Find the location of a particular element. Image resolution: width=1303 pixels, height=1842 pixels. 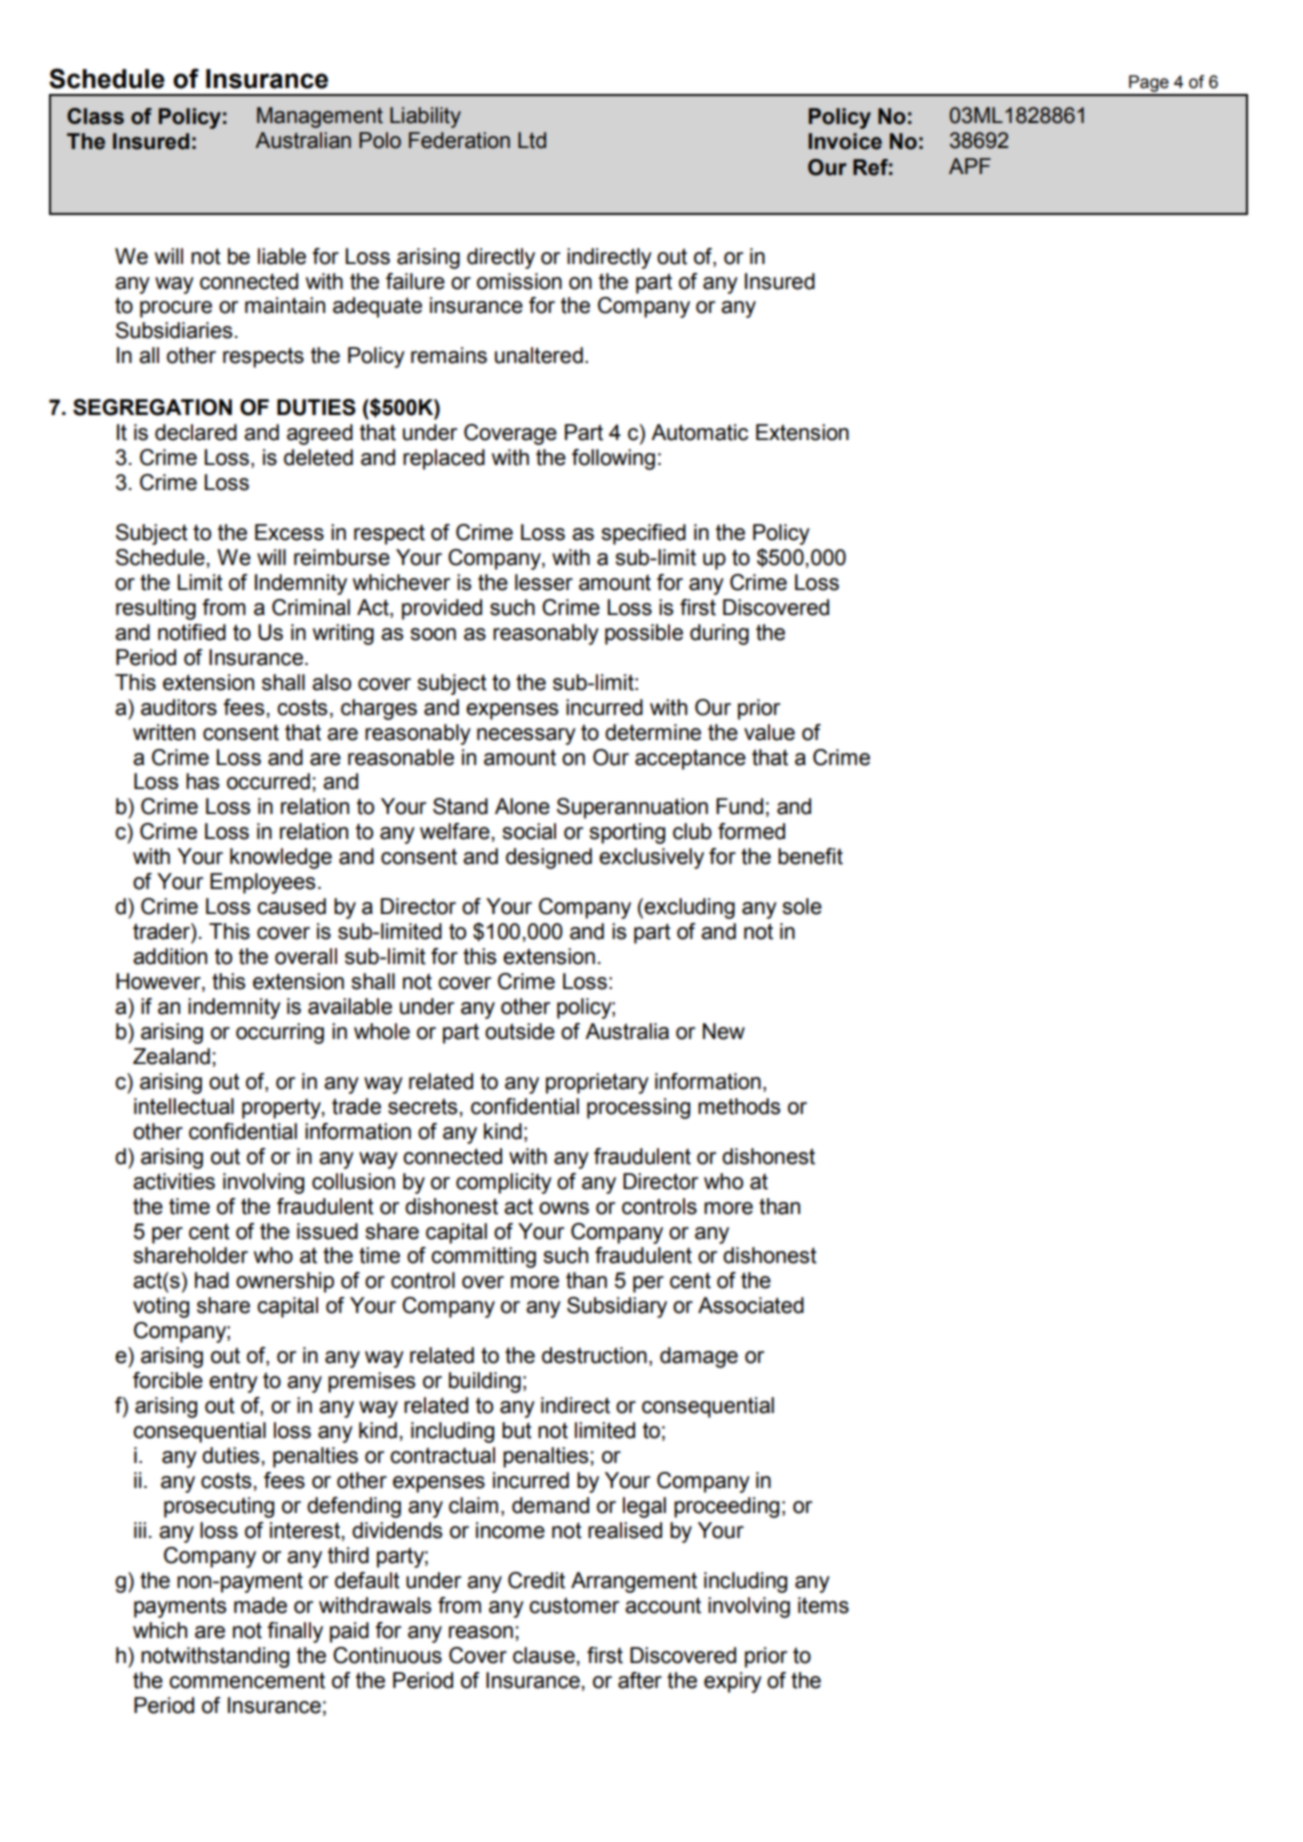

clause is located at coordinates (544, 1655).
